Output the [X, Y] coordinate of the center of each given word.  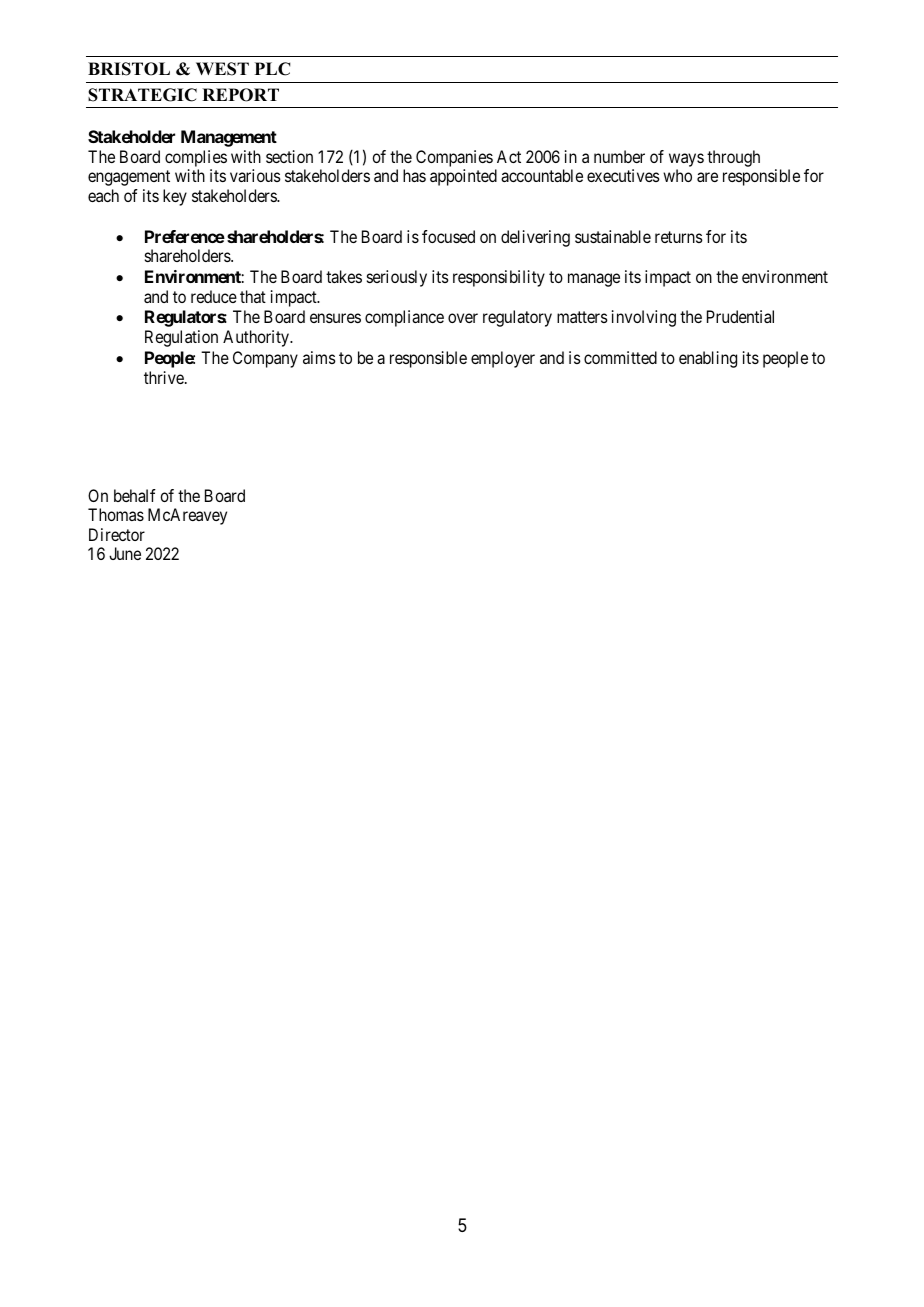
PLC [272, 69]
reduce [214, 296]
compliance [404, 318]
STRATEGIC [142, 95]
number [619, 156]
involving [644, 318]
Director [117, 534]
